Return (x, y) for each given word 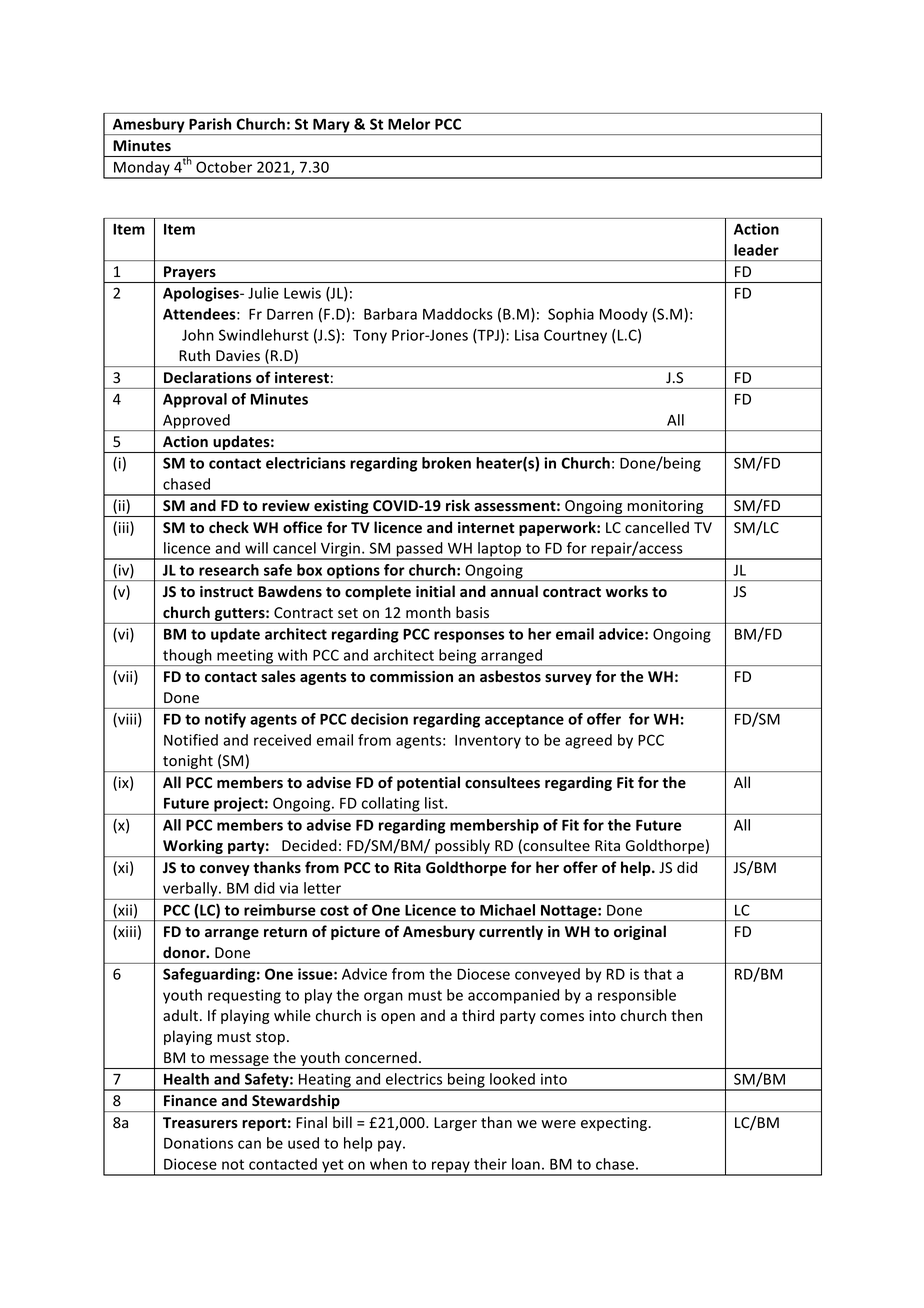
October (224, 167)
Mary (331, 127)
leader (756, 250)
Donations (198, 1143)
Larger (455, 1124)
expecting (615, 1124)
